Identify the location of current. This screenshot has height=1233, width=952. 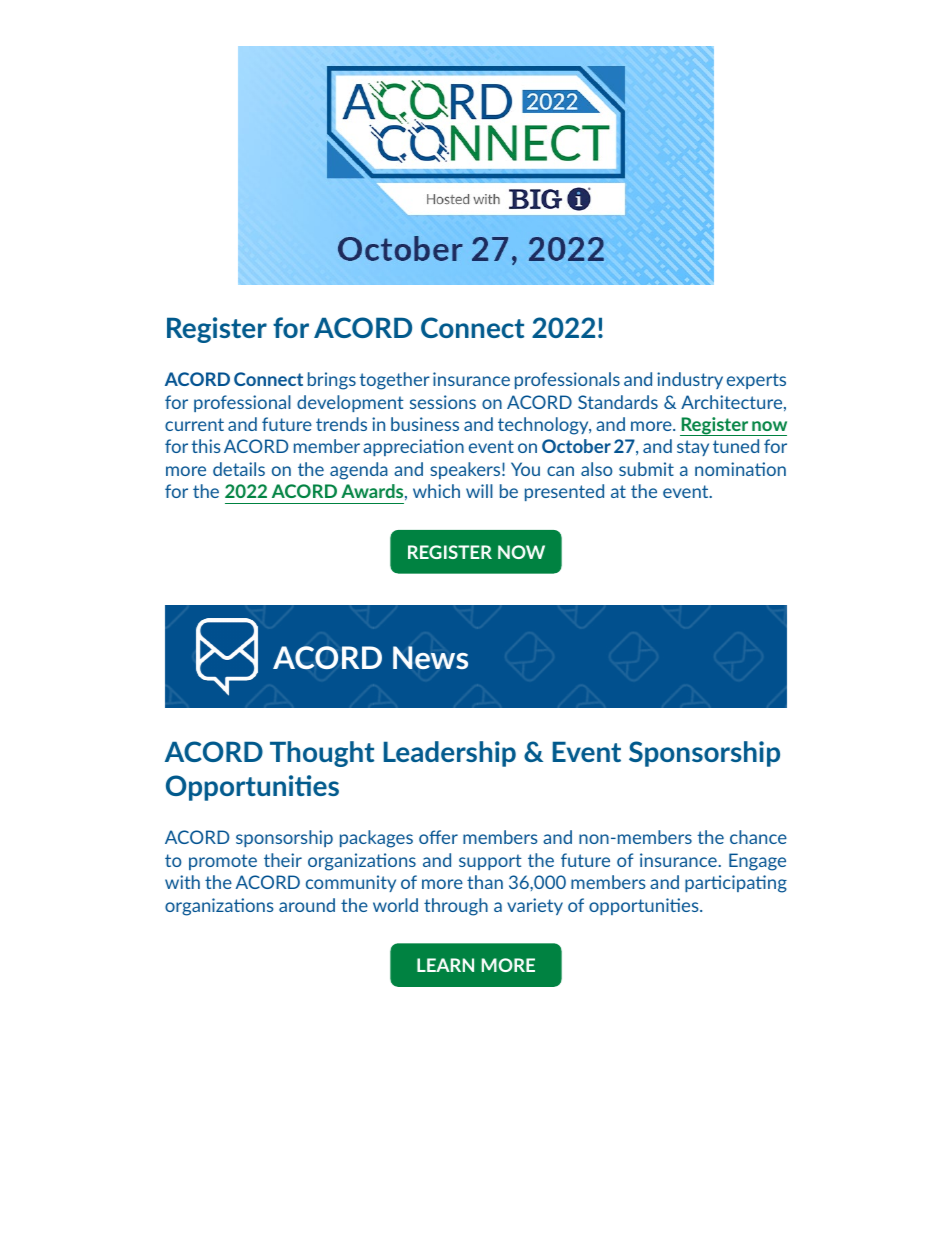
(194, 424).
